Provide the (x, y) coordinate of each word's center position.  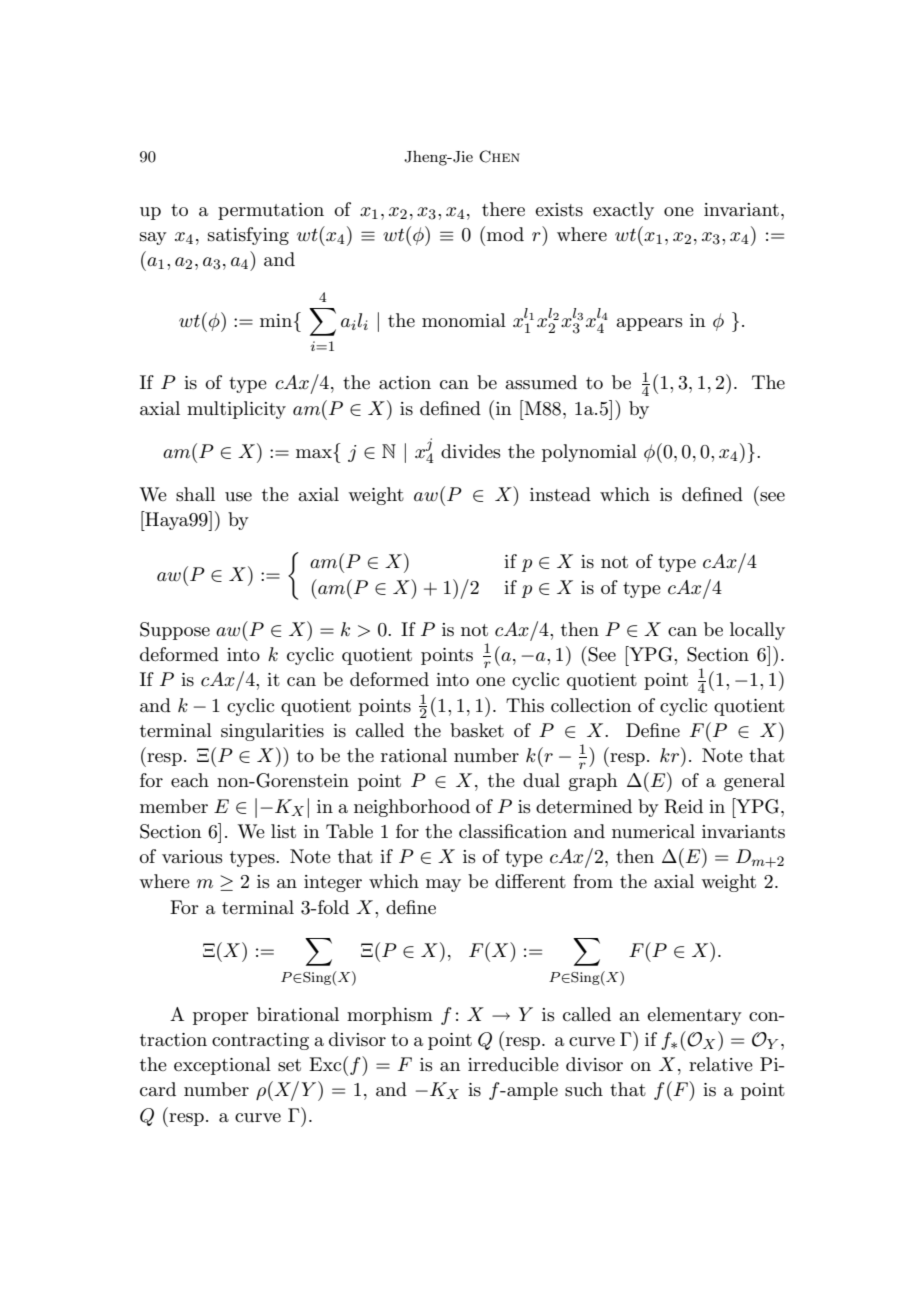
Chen (499, 156)
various (192, 857)
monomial (464, 320)
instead (560, 494)
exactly (623, 211)
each (190, 780)
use (238, 497)
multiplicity (236, 410)
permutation (271, 211)
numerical (653, 831)
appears (649, 324)
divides (471, 451)
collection (591, 705)
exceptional (222, 1066)
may (443, 885)
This (525, 705)
